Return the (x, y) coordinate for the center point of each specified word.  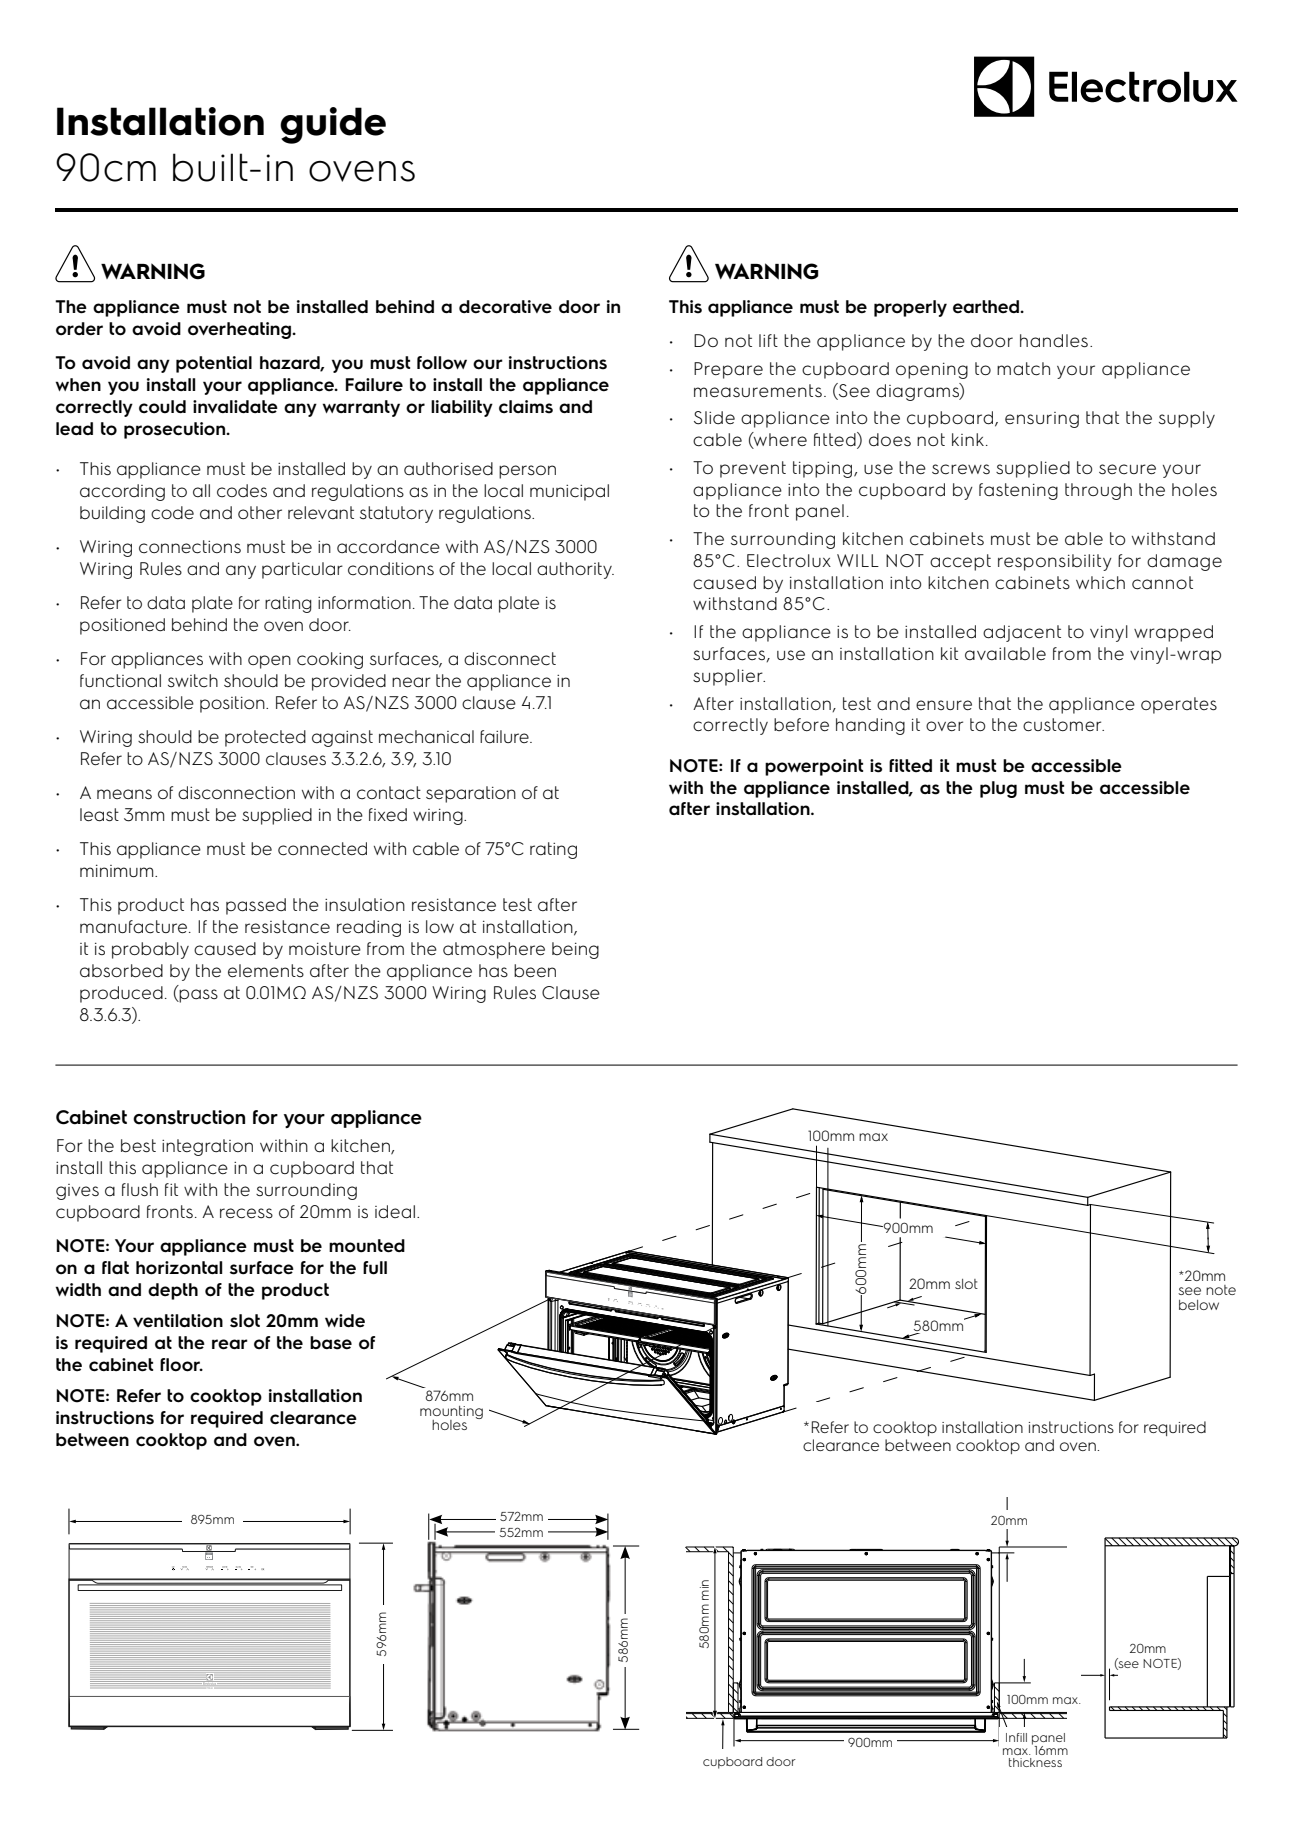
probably (150, 950)
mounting (451, 1413)
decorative (505, 307)
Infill (1016, 1737)
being (575, 950)
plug (998, 789)
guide (333, 125)
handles (1054, 341)
